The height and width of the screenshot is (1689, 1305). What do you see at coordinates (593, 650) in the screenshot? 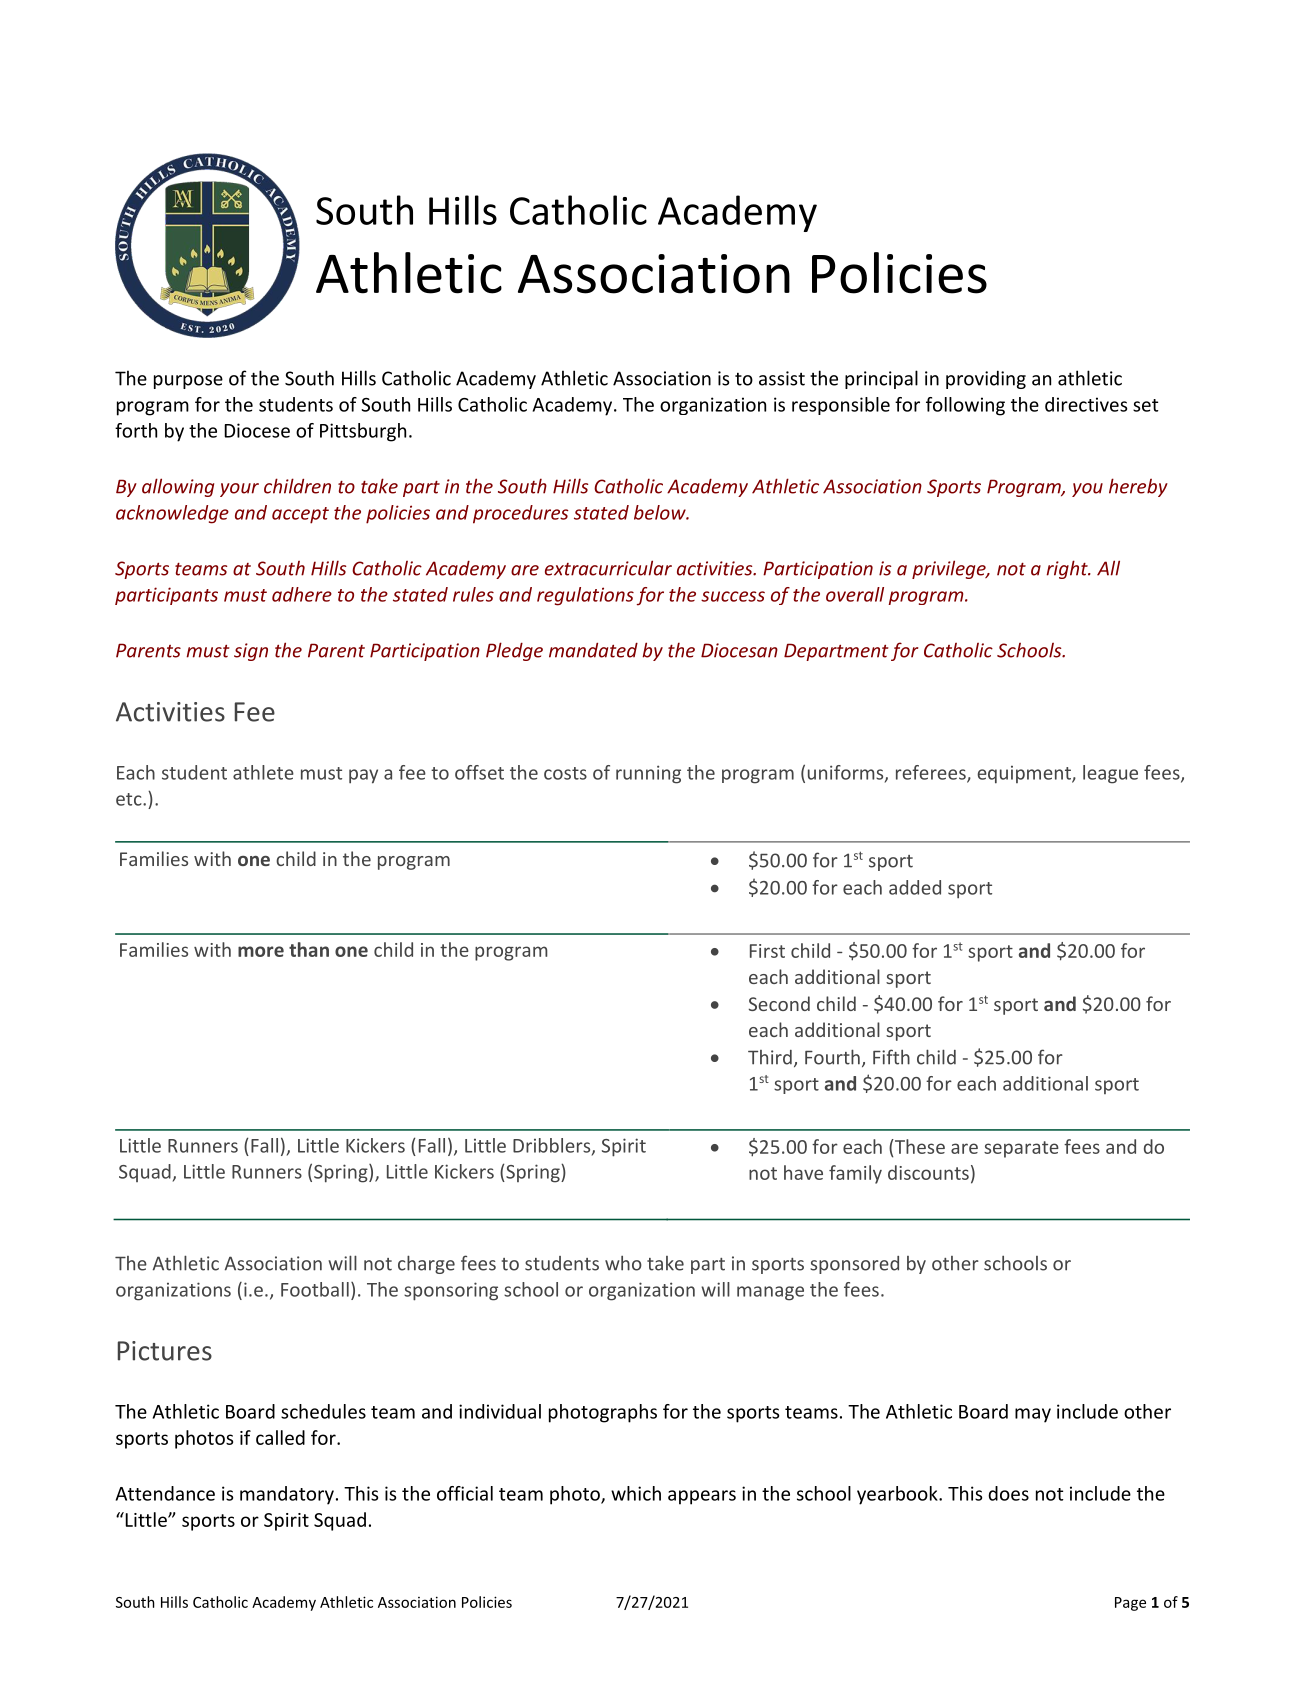
I see `mandated` at bounding box center [593, 650].
